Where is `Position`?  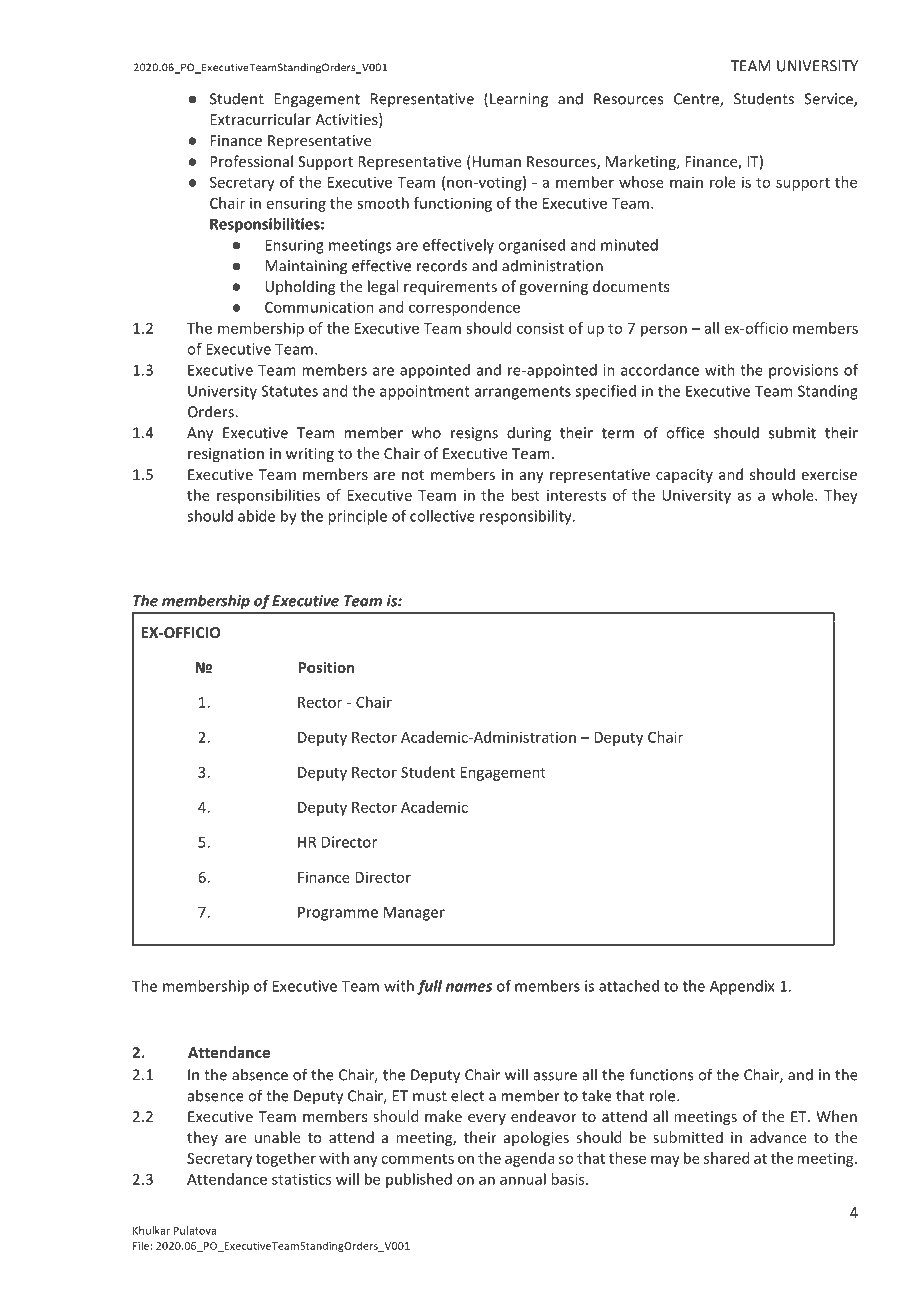
Position is located at coordinates (326, 667).
